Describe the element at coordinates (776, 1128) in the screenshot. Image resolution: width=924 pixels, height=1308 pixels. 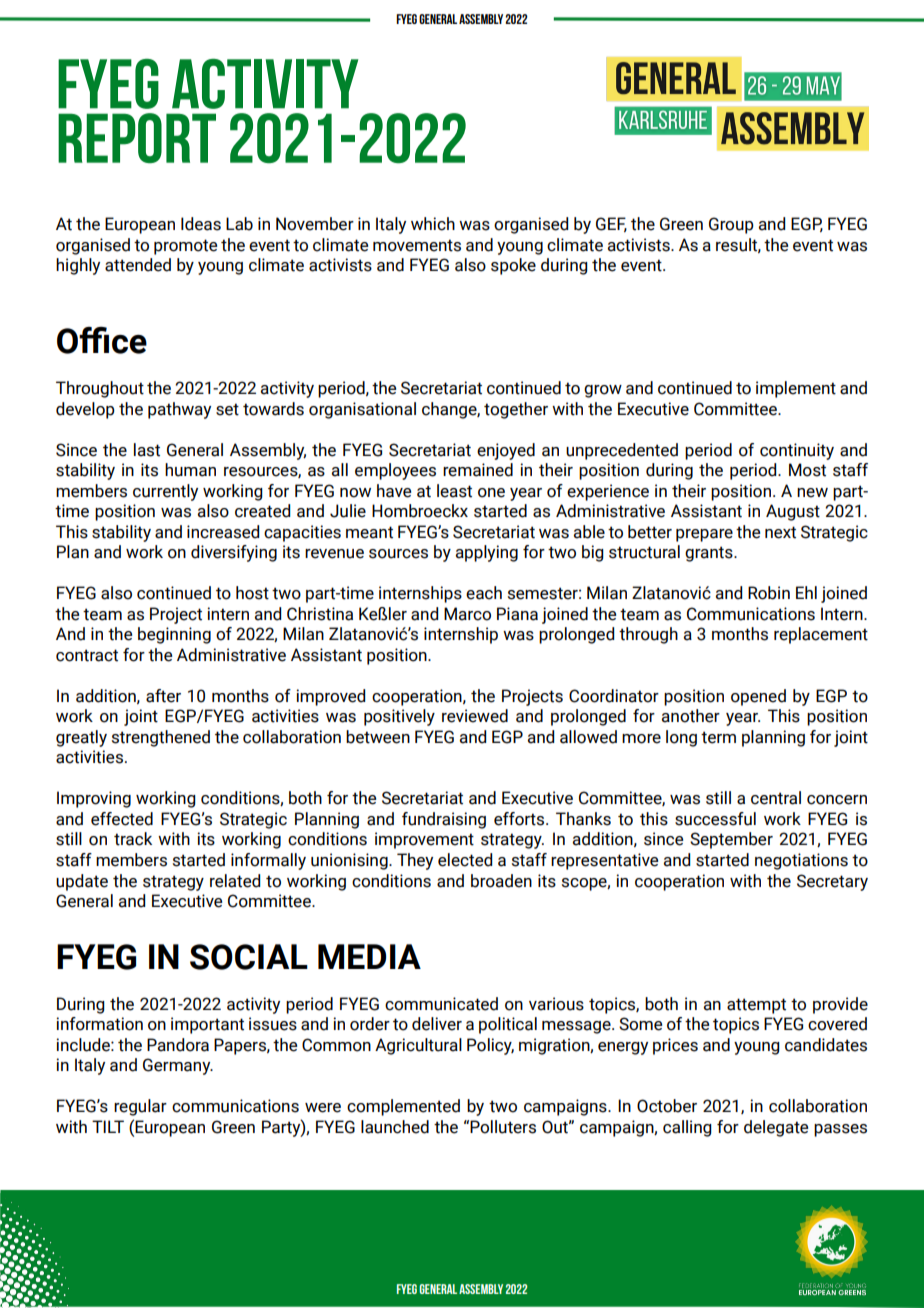
I see `delegate` at that location.
